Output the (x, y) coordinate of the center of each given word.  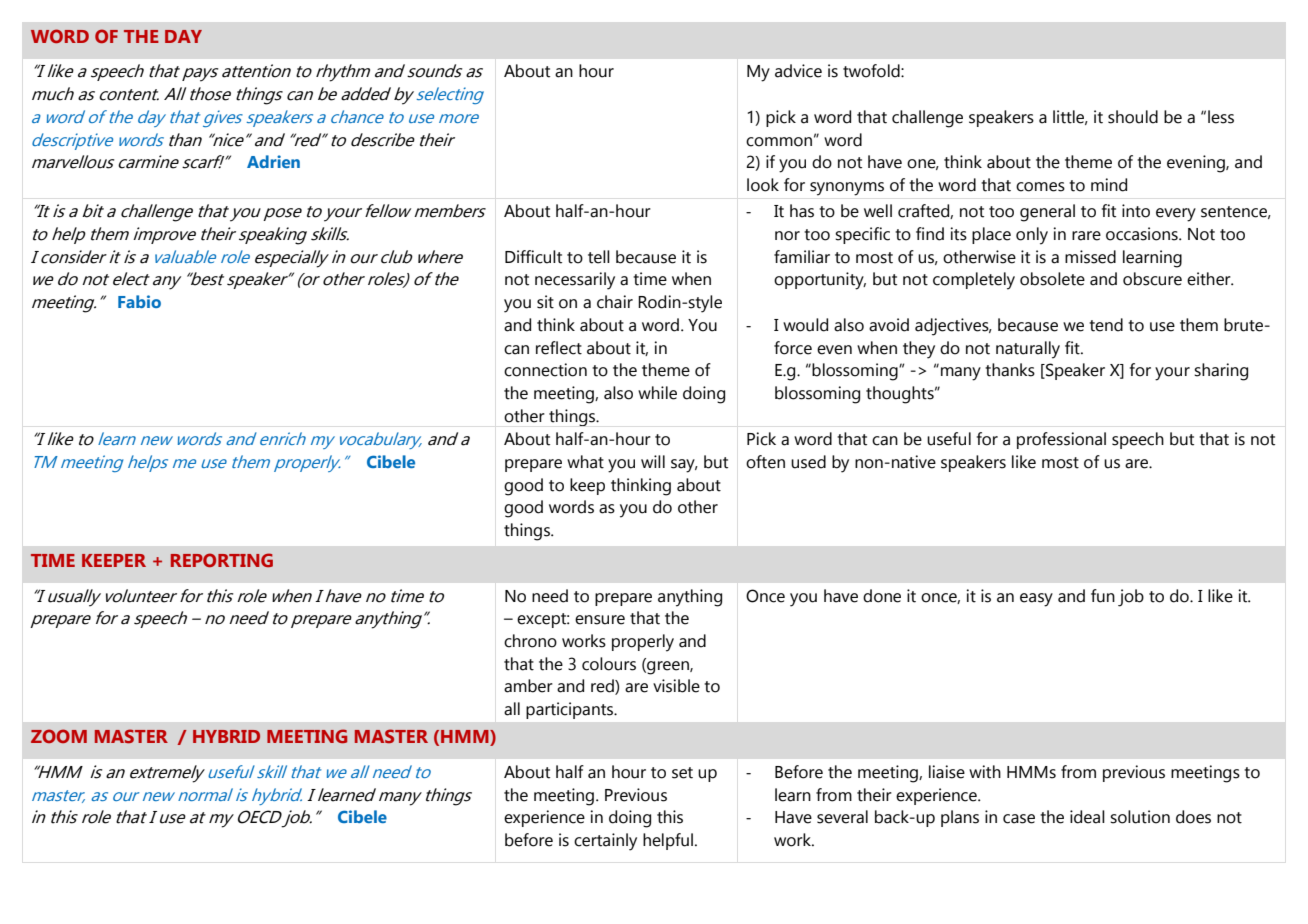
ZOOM (59, 736)
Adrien (273, 161)
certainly (605, 842)
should (1133, 117)
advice (798, 71)
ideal (1087, 817)
